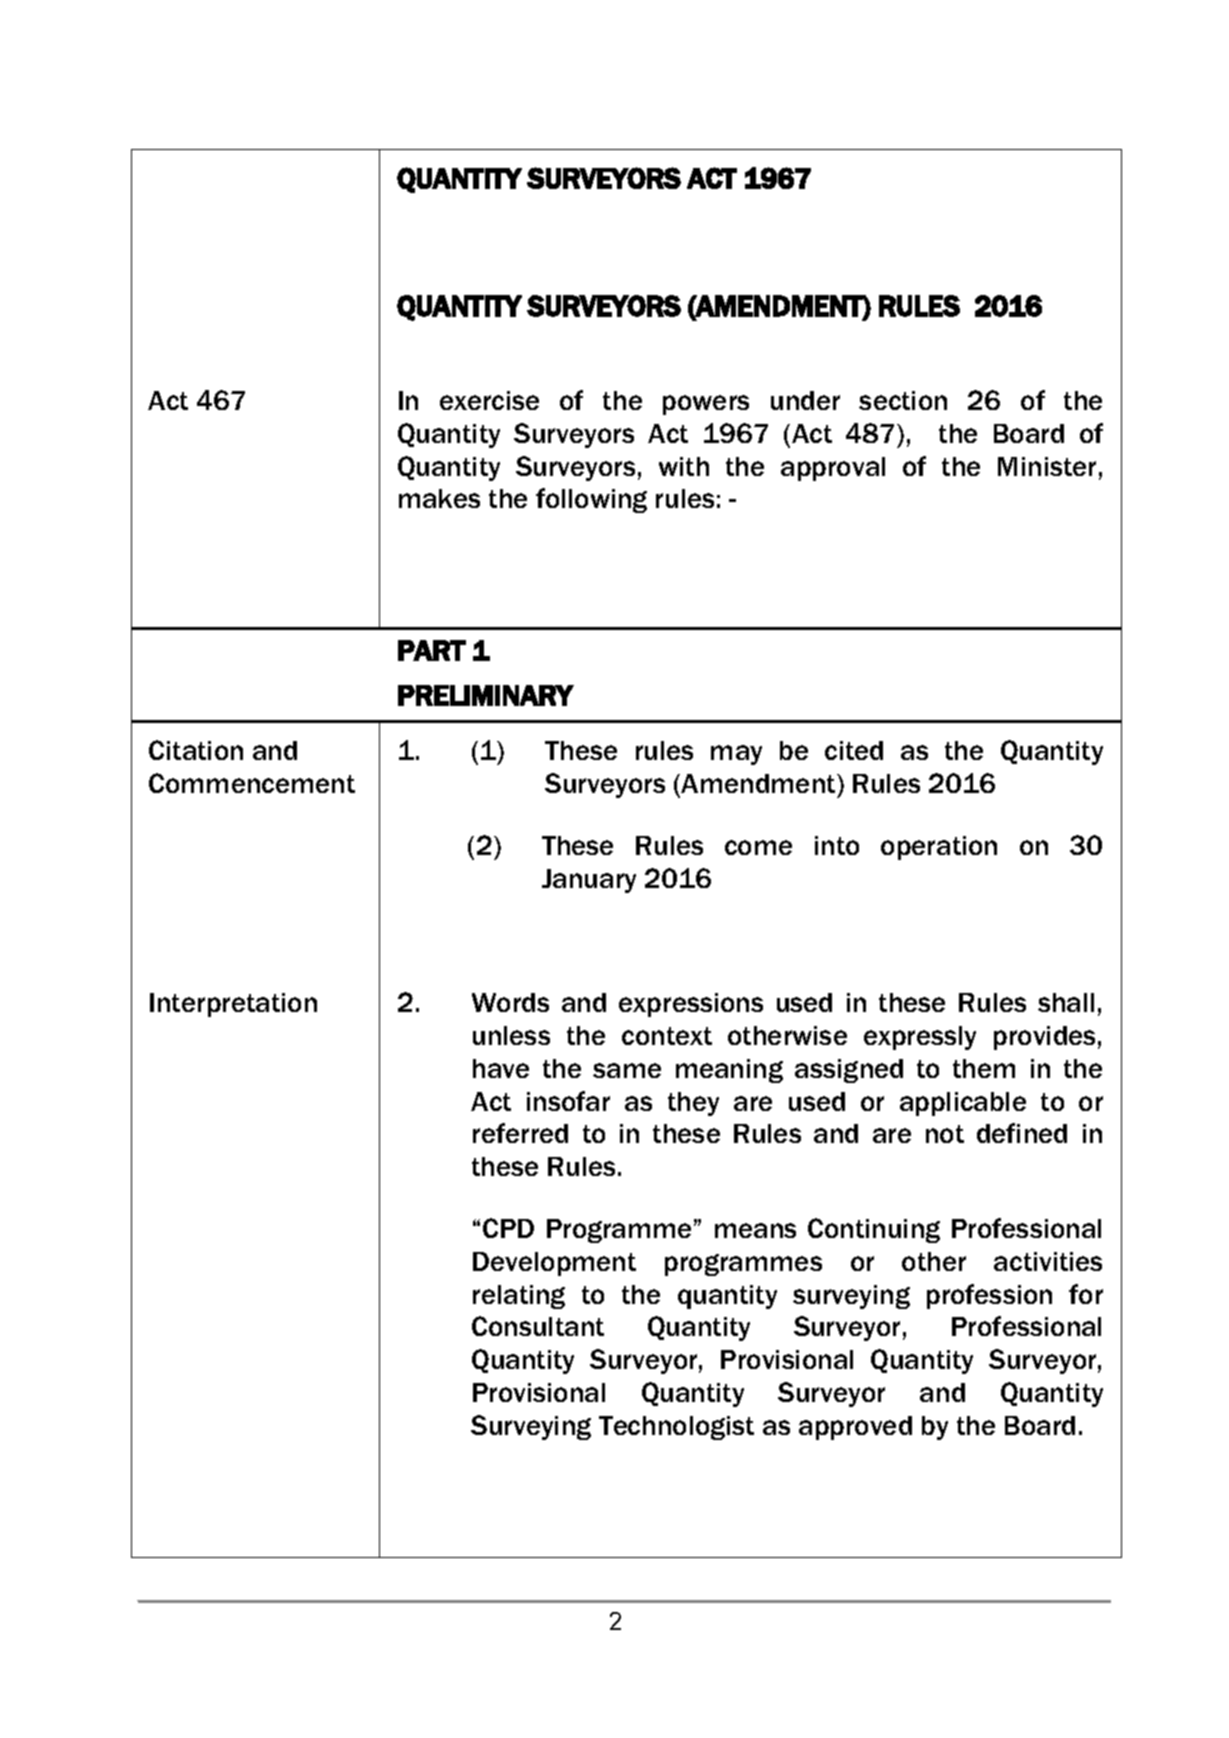 This document has height=1738, width=1229. Describe the element at coordinates (939, 848) in the document. I see `operation` at that location.
